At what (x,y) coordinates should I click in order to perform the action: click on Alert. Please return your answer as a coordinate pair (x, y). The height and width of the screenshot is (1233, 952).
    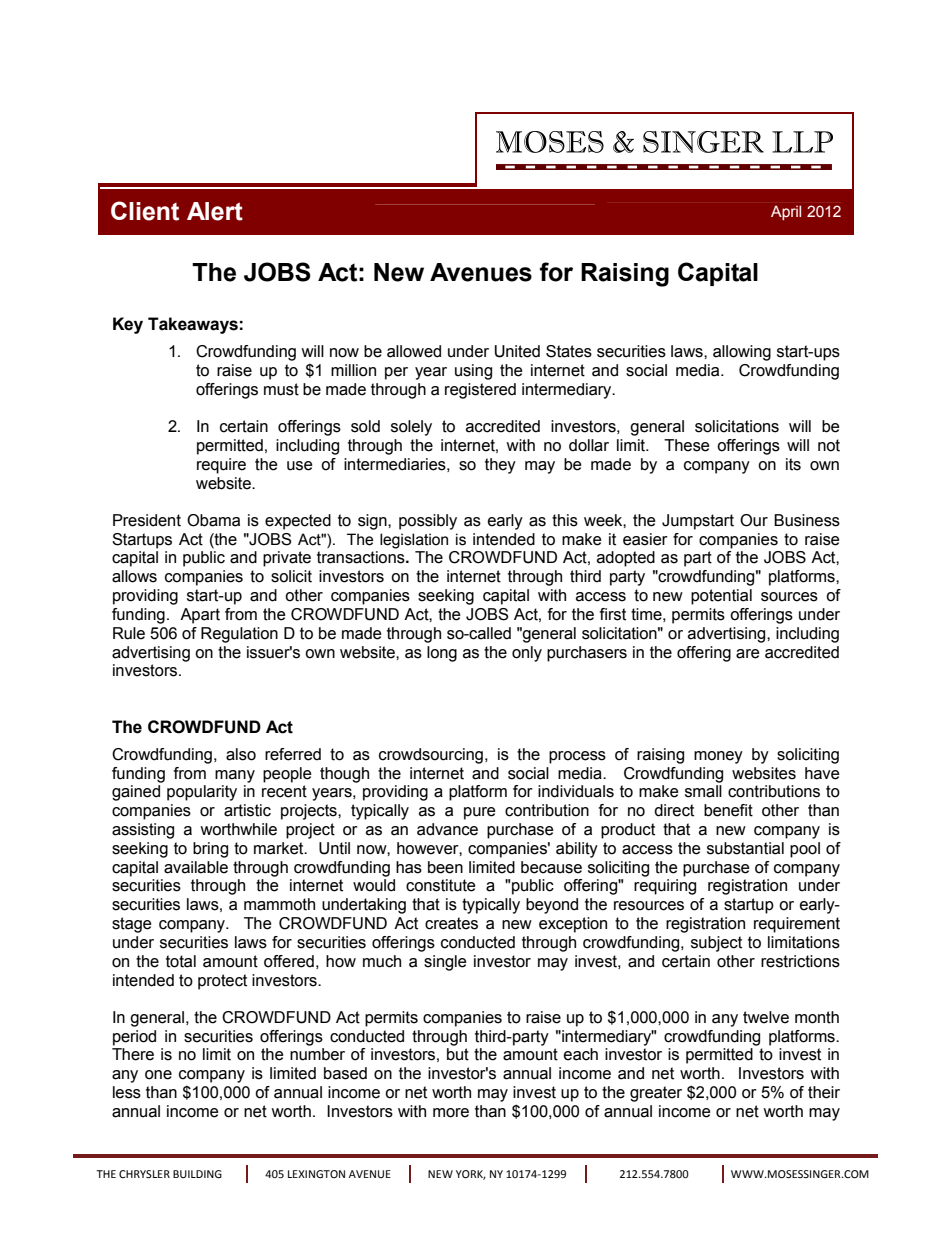
    Looking at the image, I should click on (215, 211).
